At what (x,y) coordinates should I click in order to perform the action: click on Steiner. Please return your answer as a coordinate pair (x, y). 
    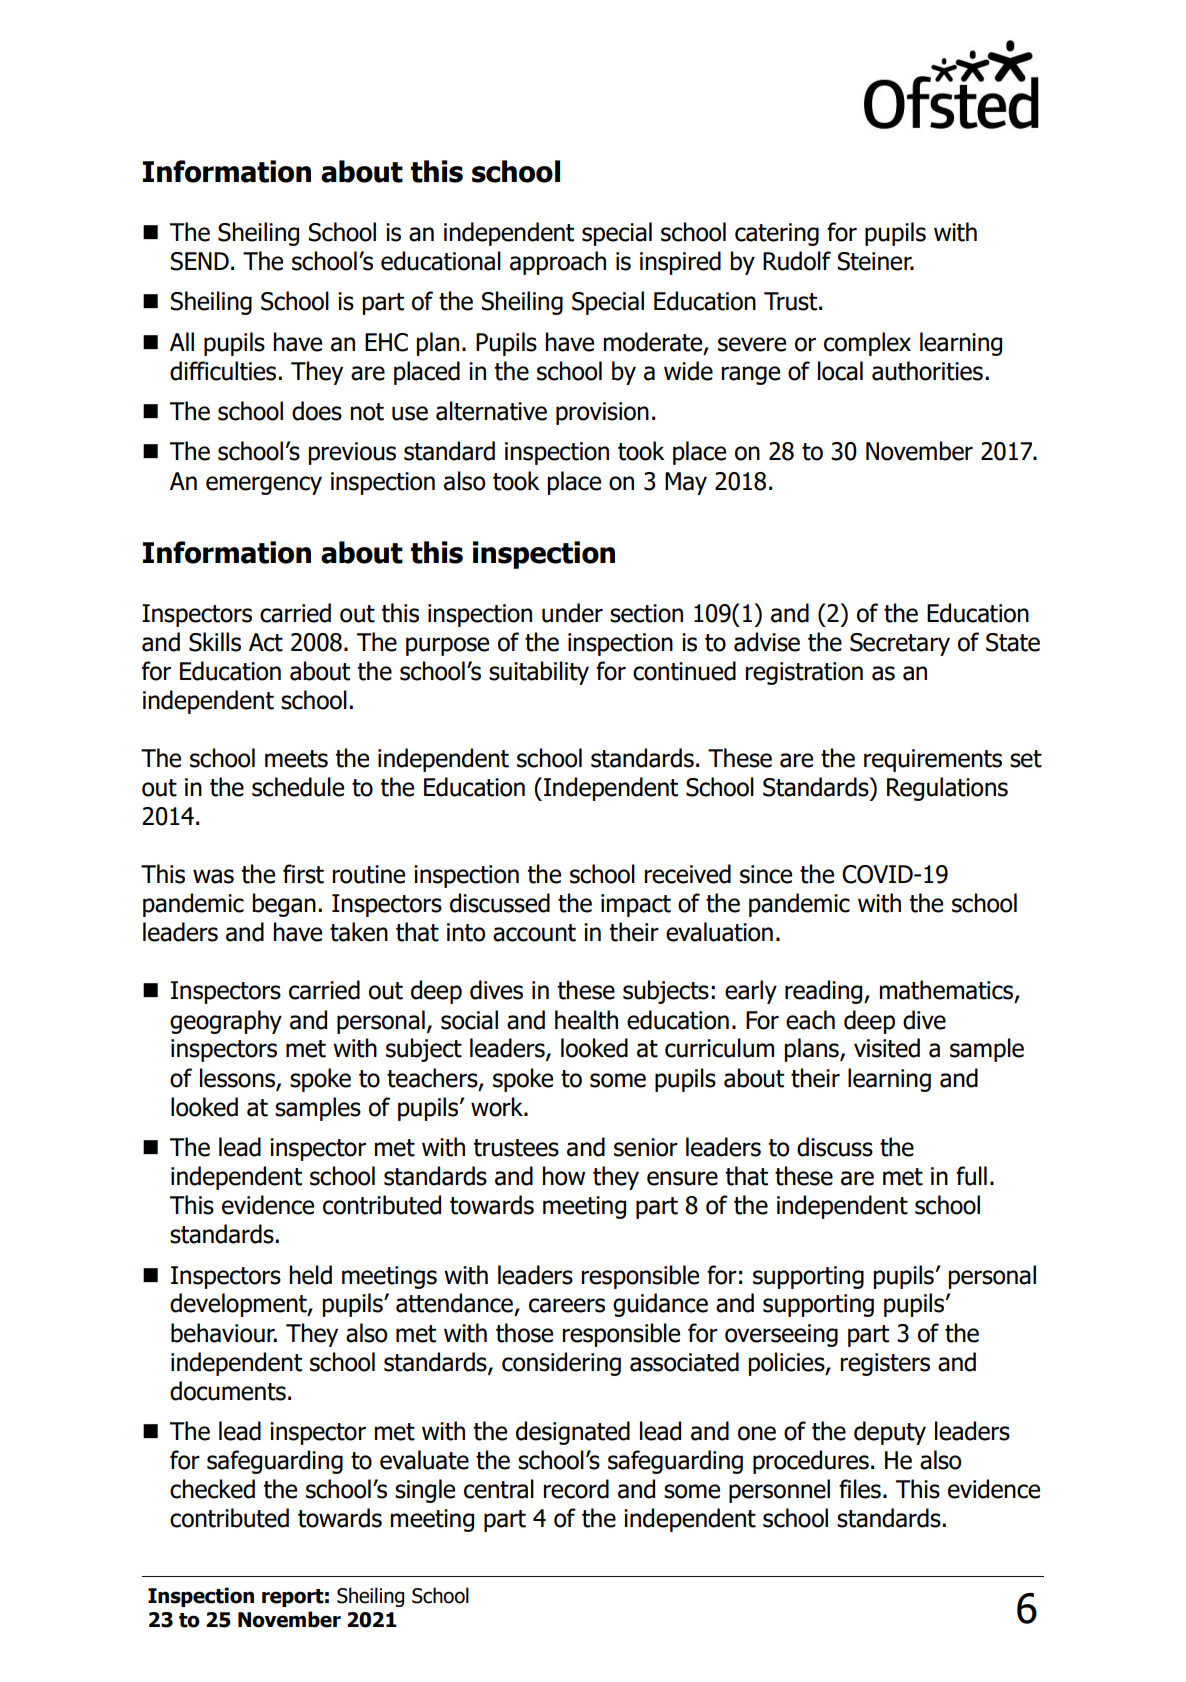
    Looking at the image, I should click on (875, 261).
